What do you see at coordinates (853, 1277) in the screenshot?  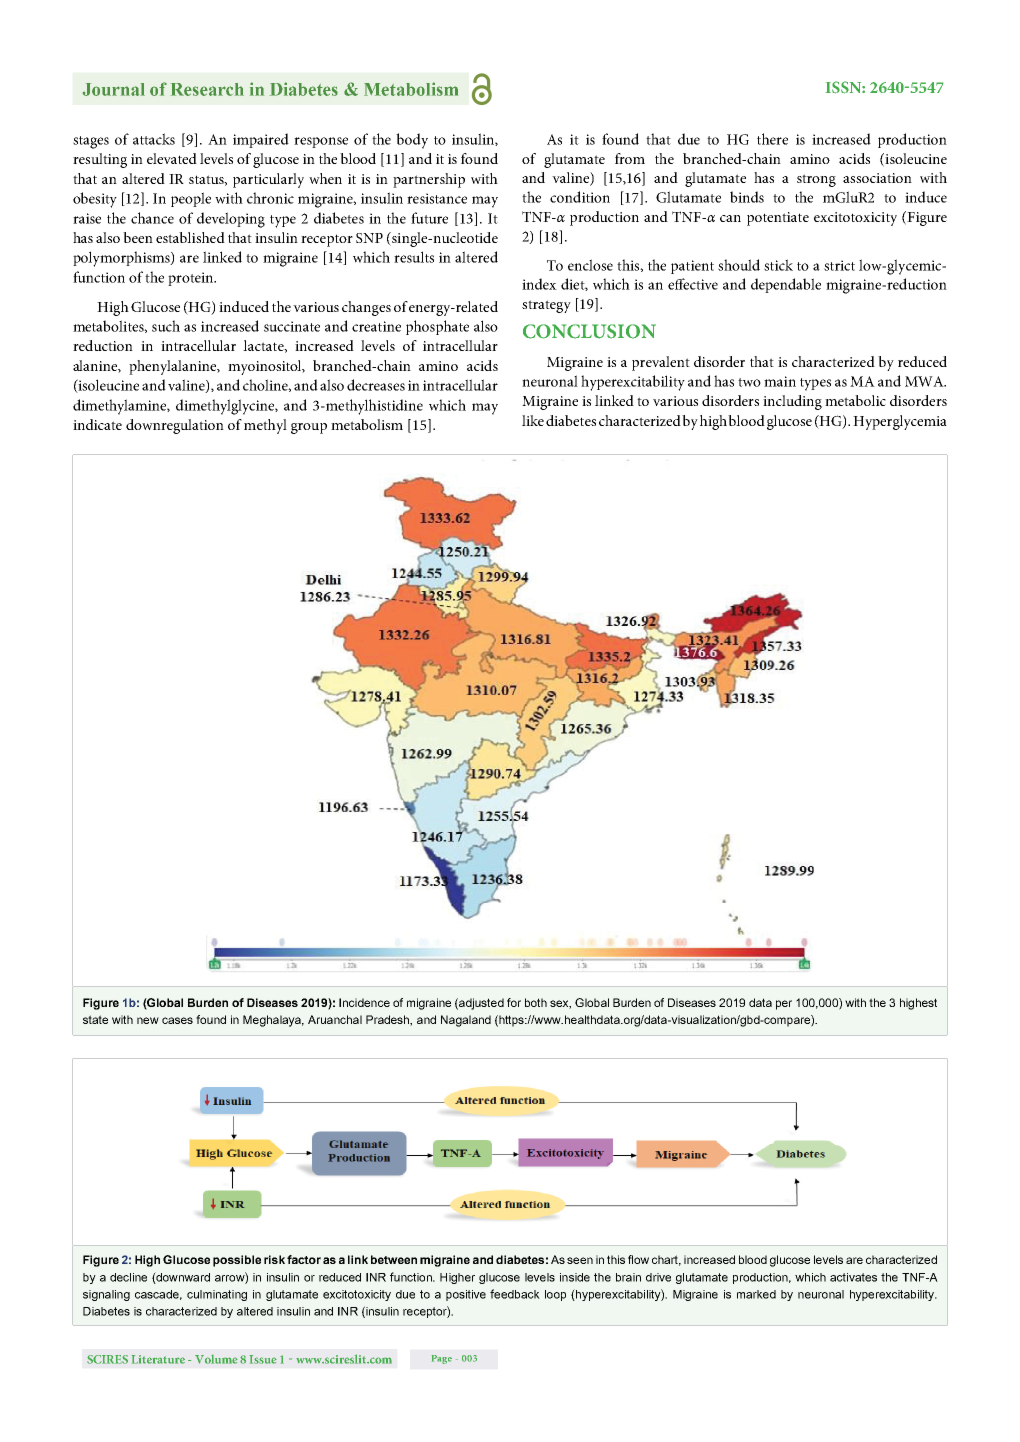 I see `activates` at bounding box center [853, 1277].
